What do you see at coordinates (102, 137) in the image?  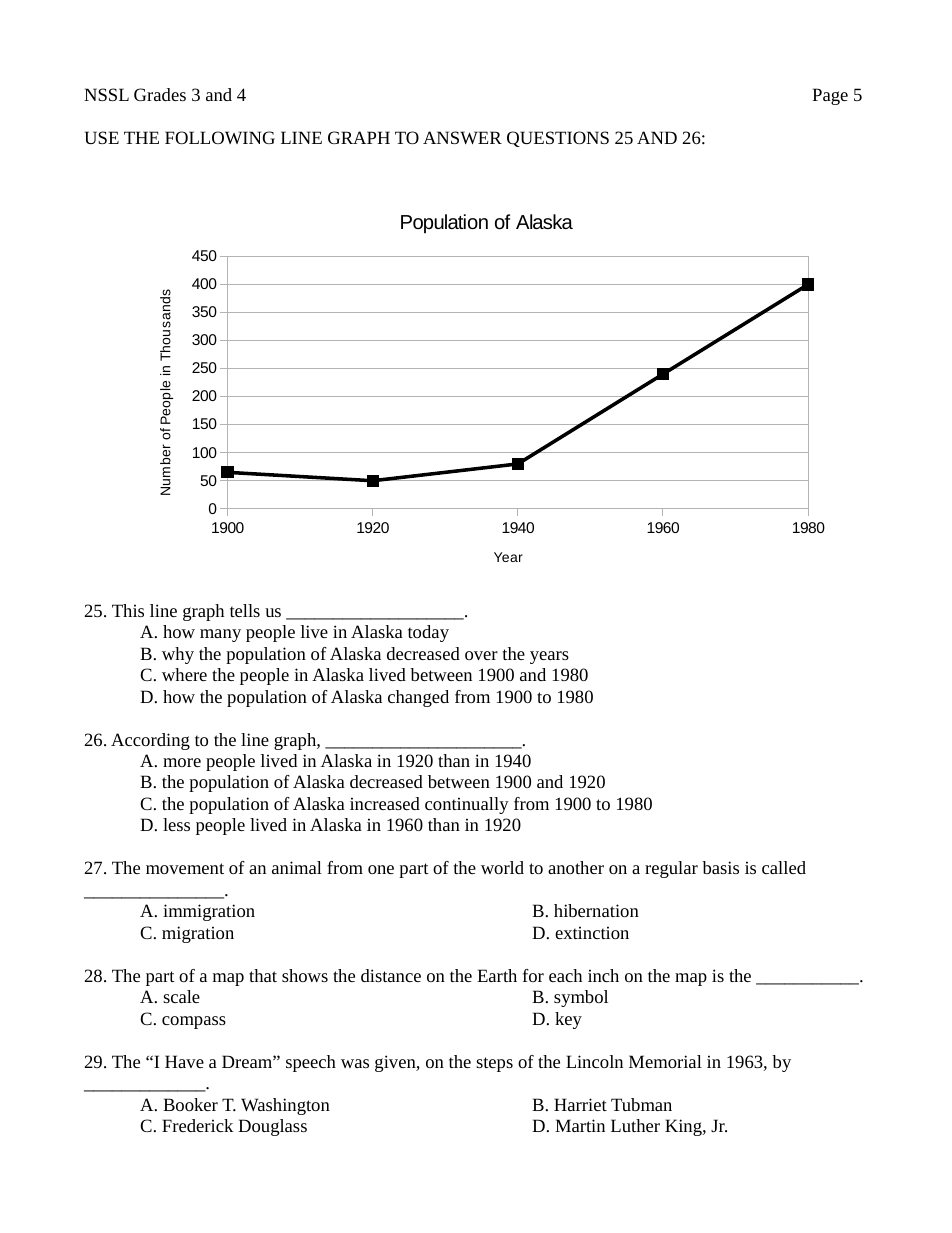 I see `USE` at bounding box center [102, 137].
